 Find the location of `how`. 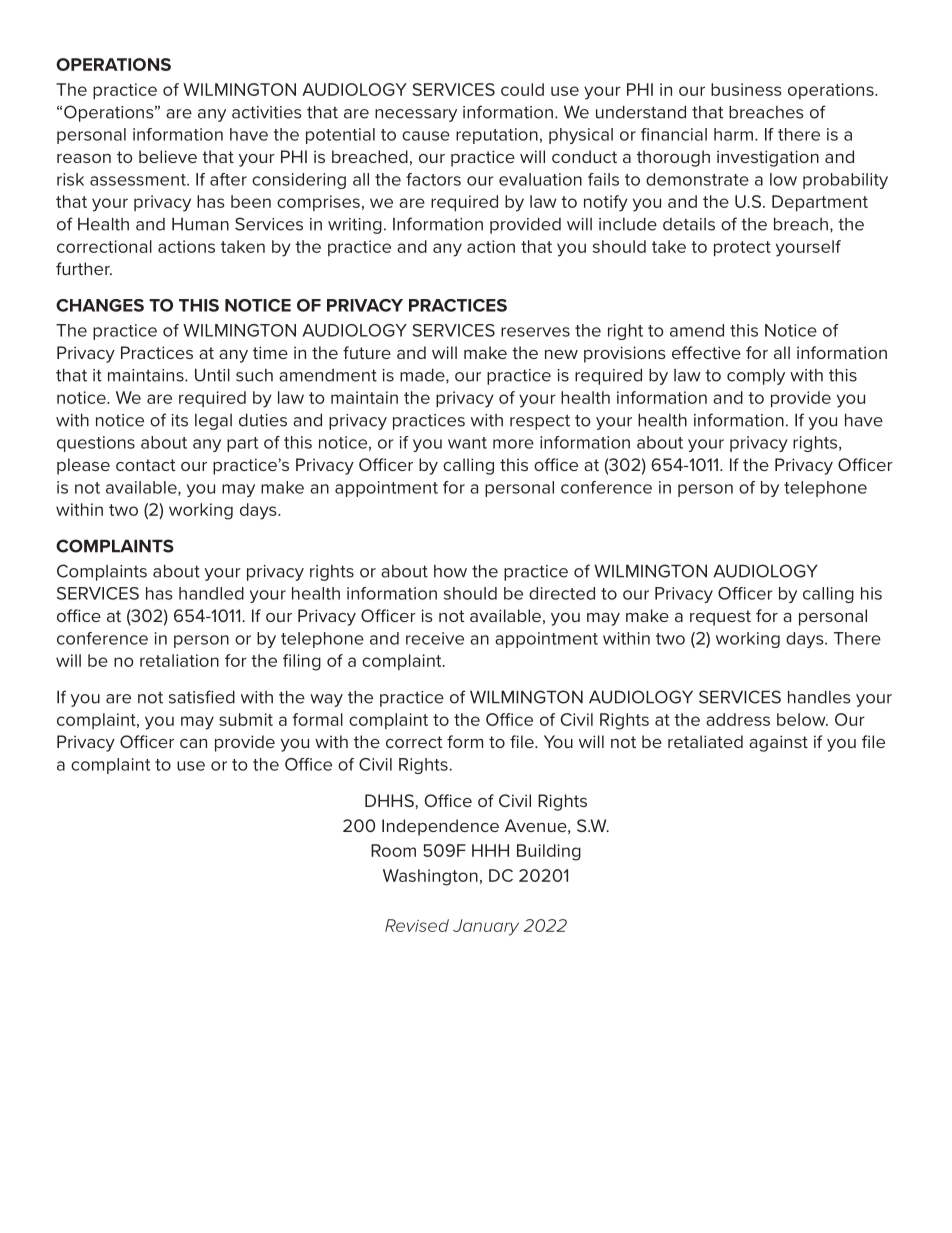

how is located at coordinates (450, 571).
